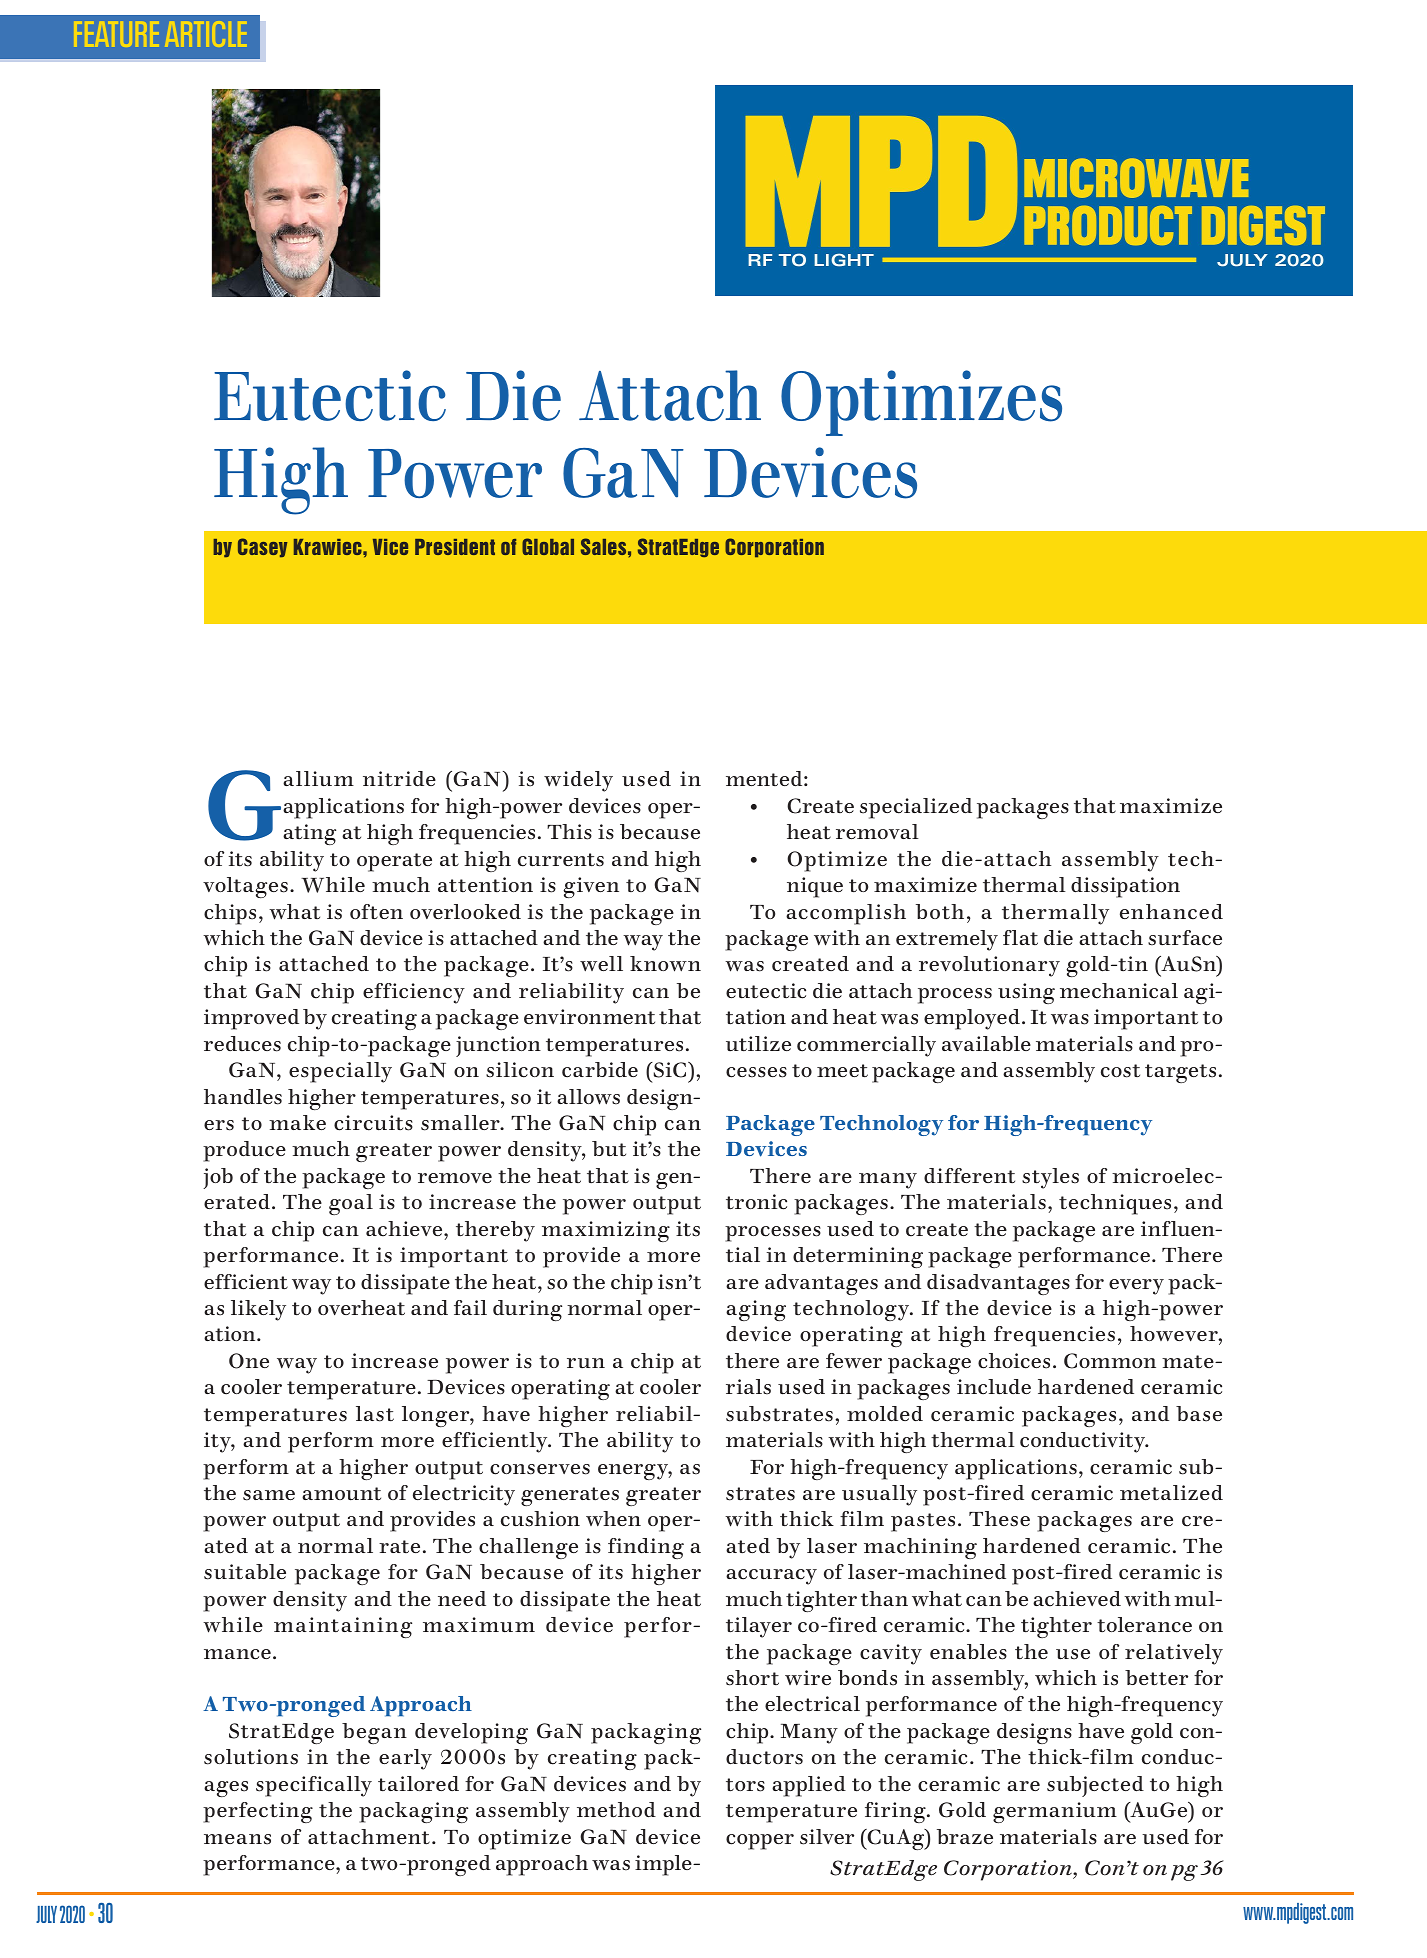 The height and width of the screenshot is (1958, 1427). I want to click on using, so click(1026, 993).
